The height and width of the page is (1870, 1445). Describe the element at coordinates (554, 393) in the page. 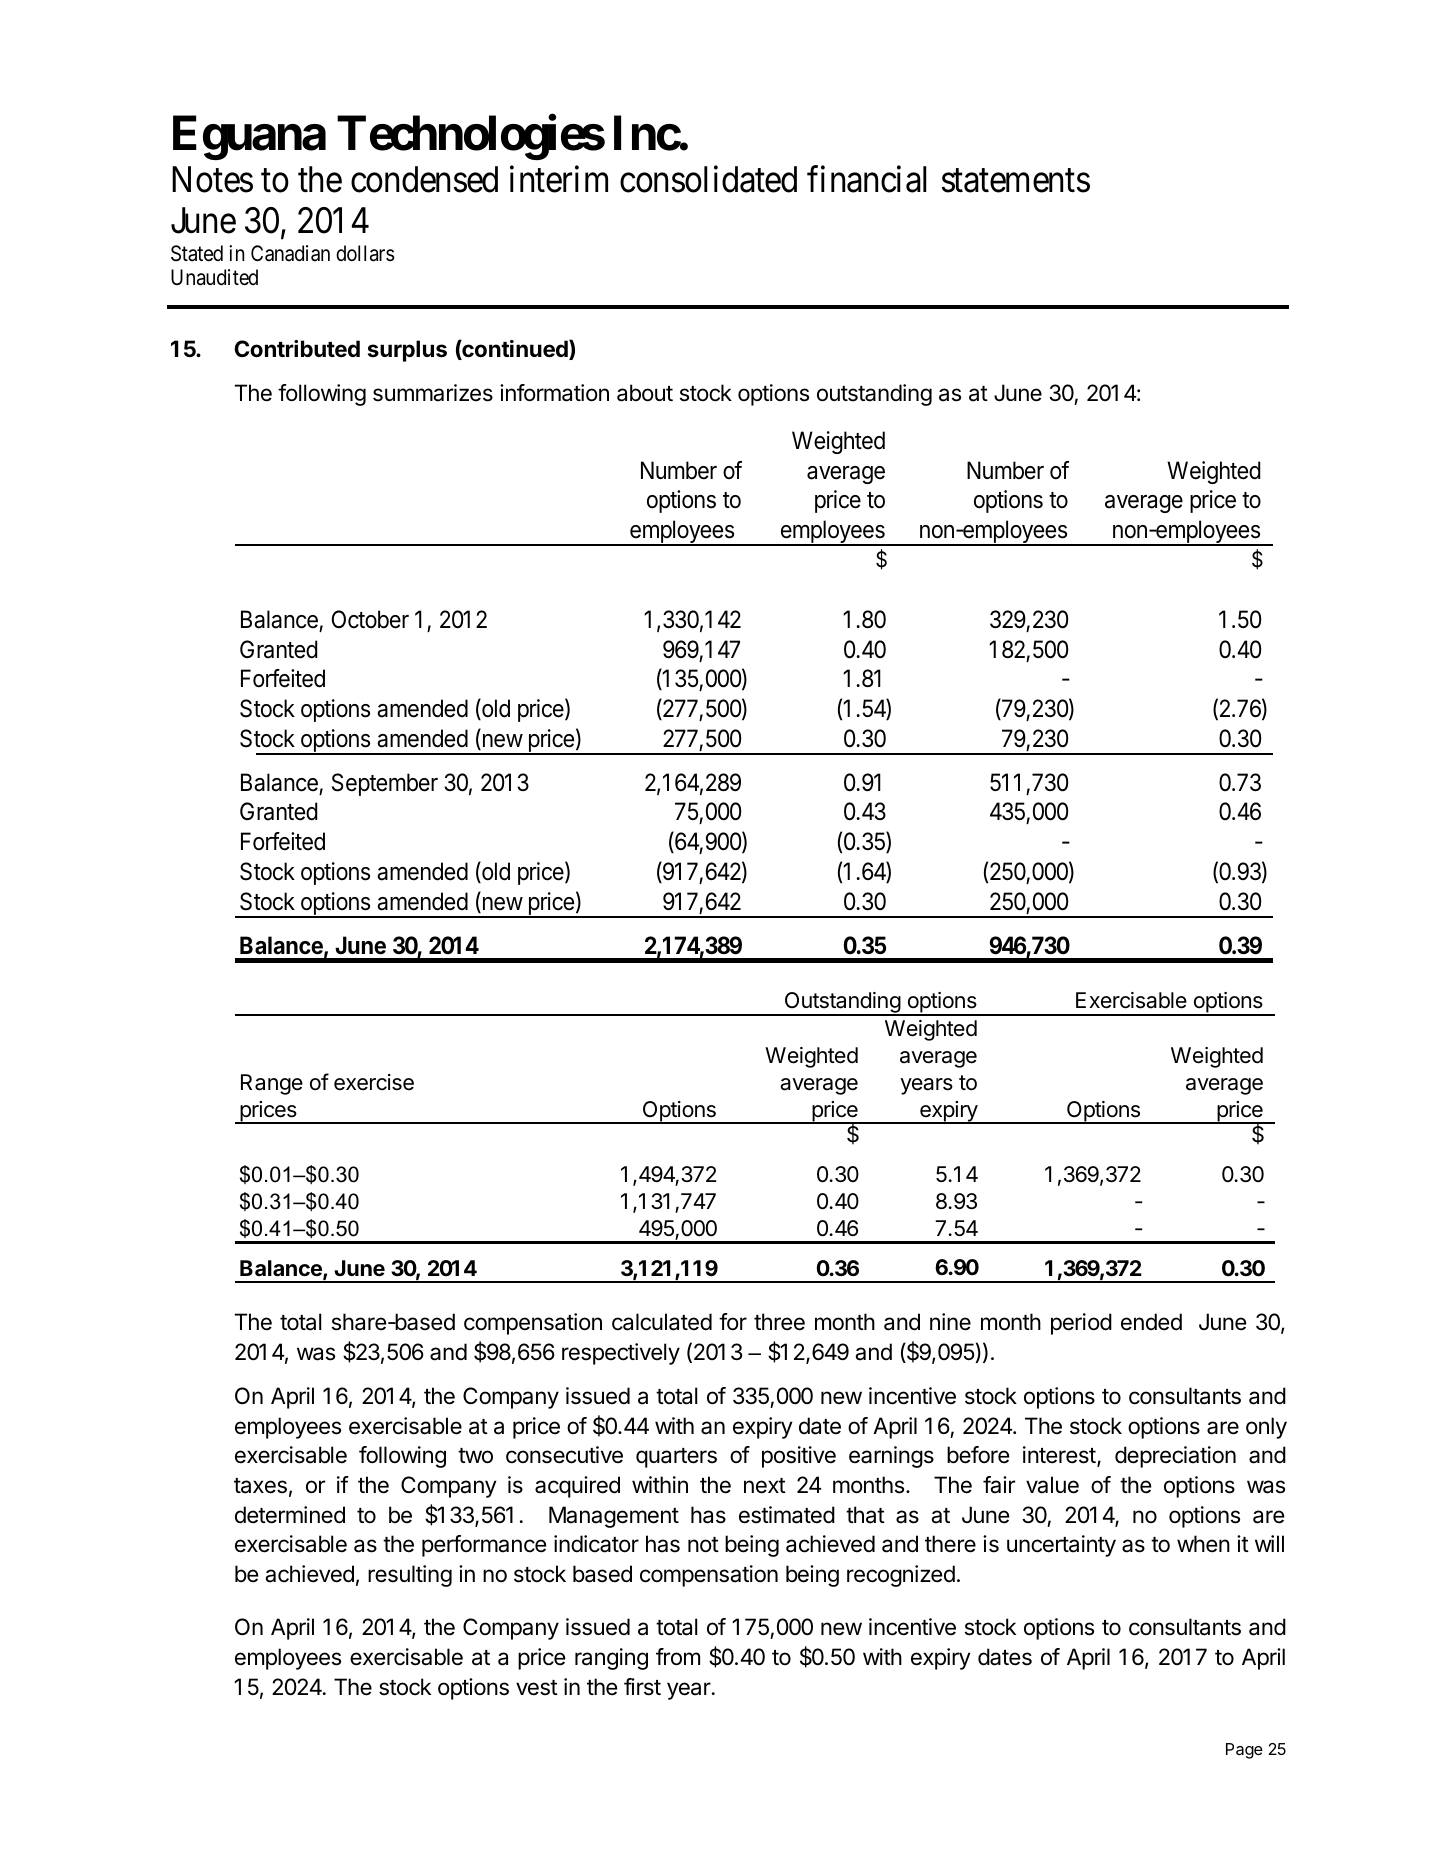

I see `information` at that location.
